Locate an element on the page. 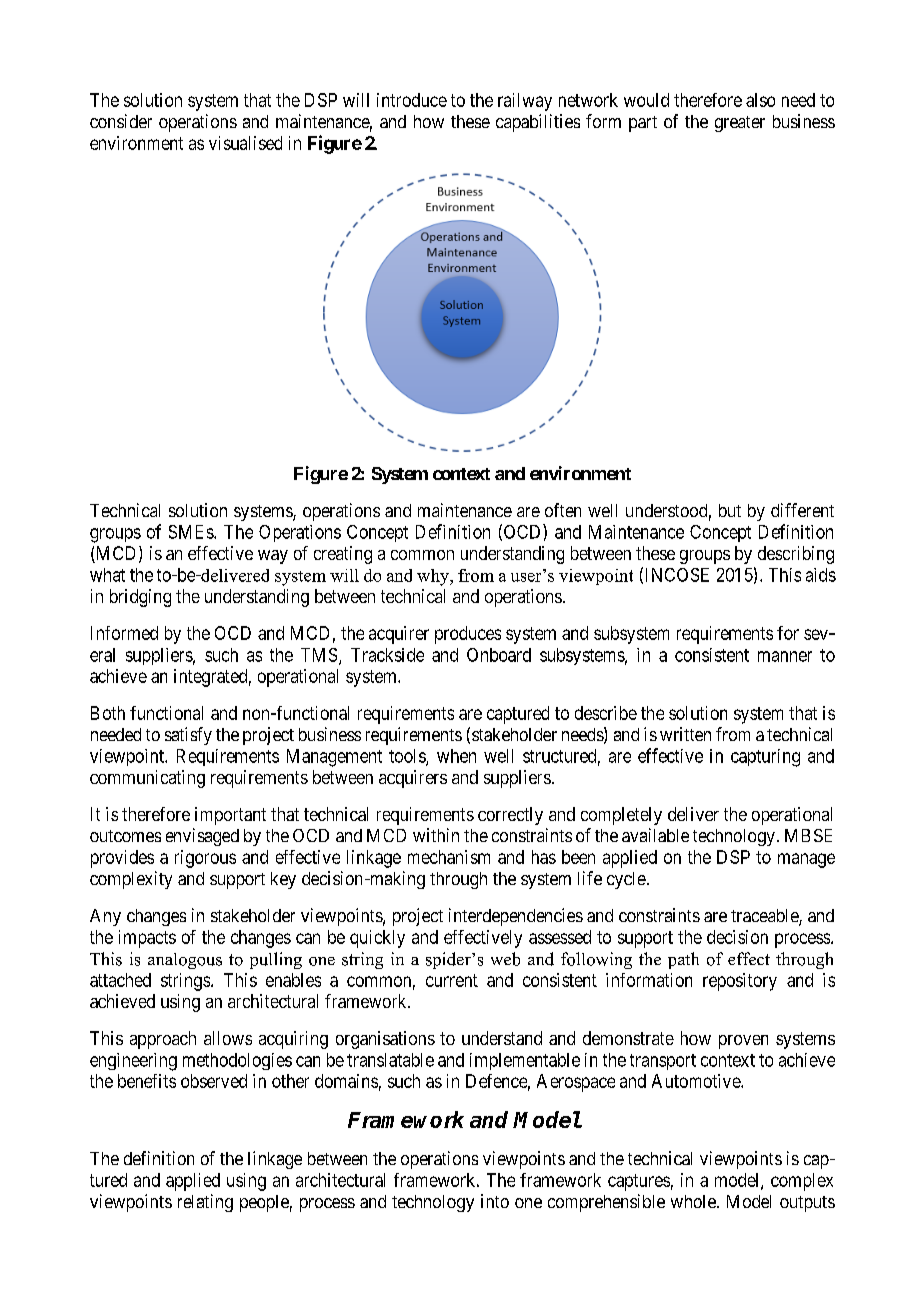 The width and height of the page is (924, 1307). bridging is located at coordinates (140, 598).
